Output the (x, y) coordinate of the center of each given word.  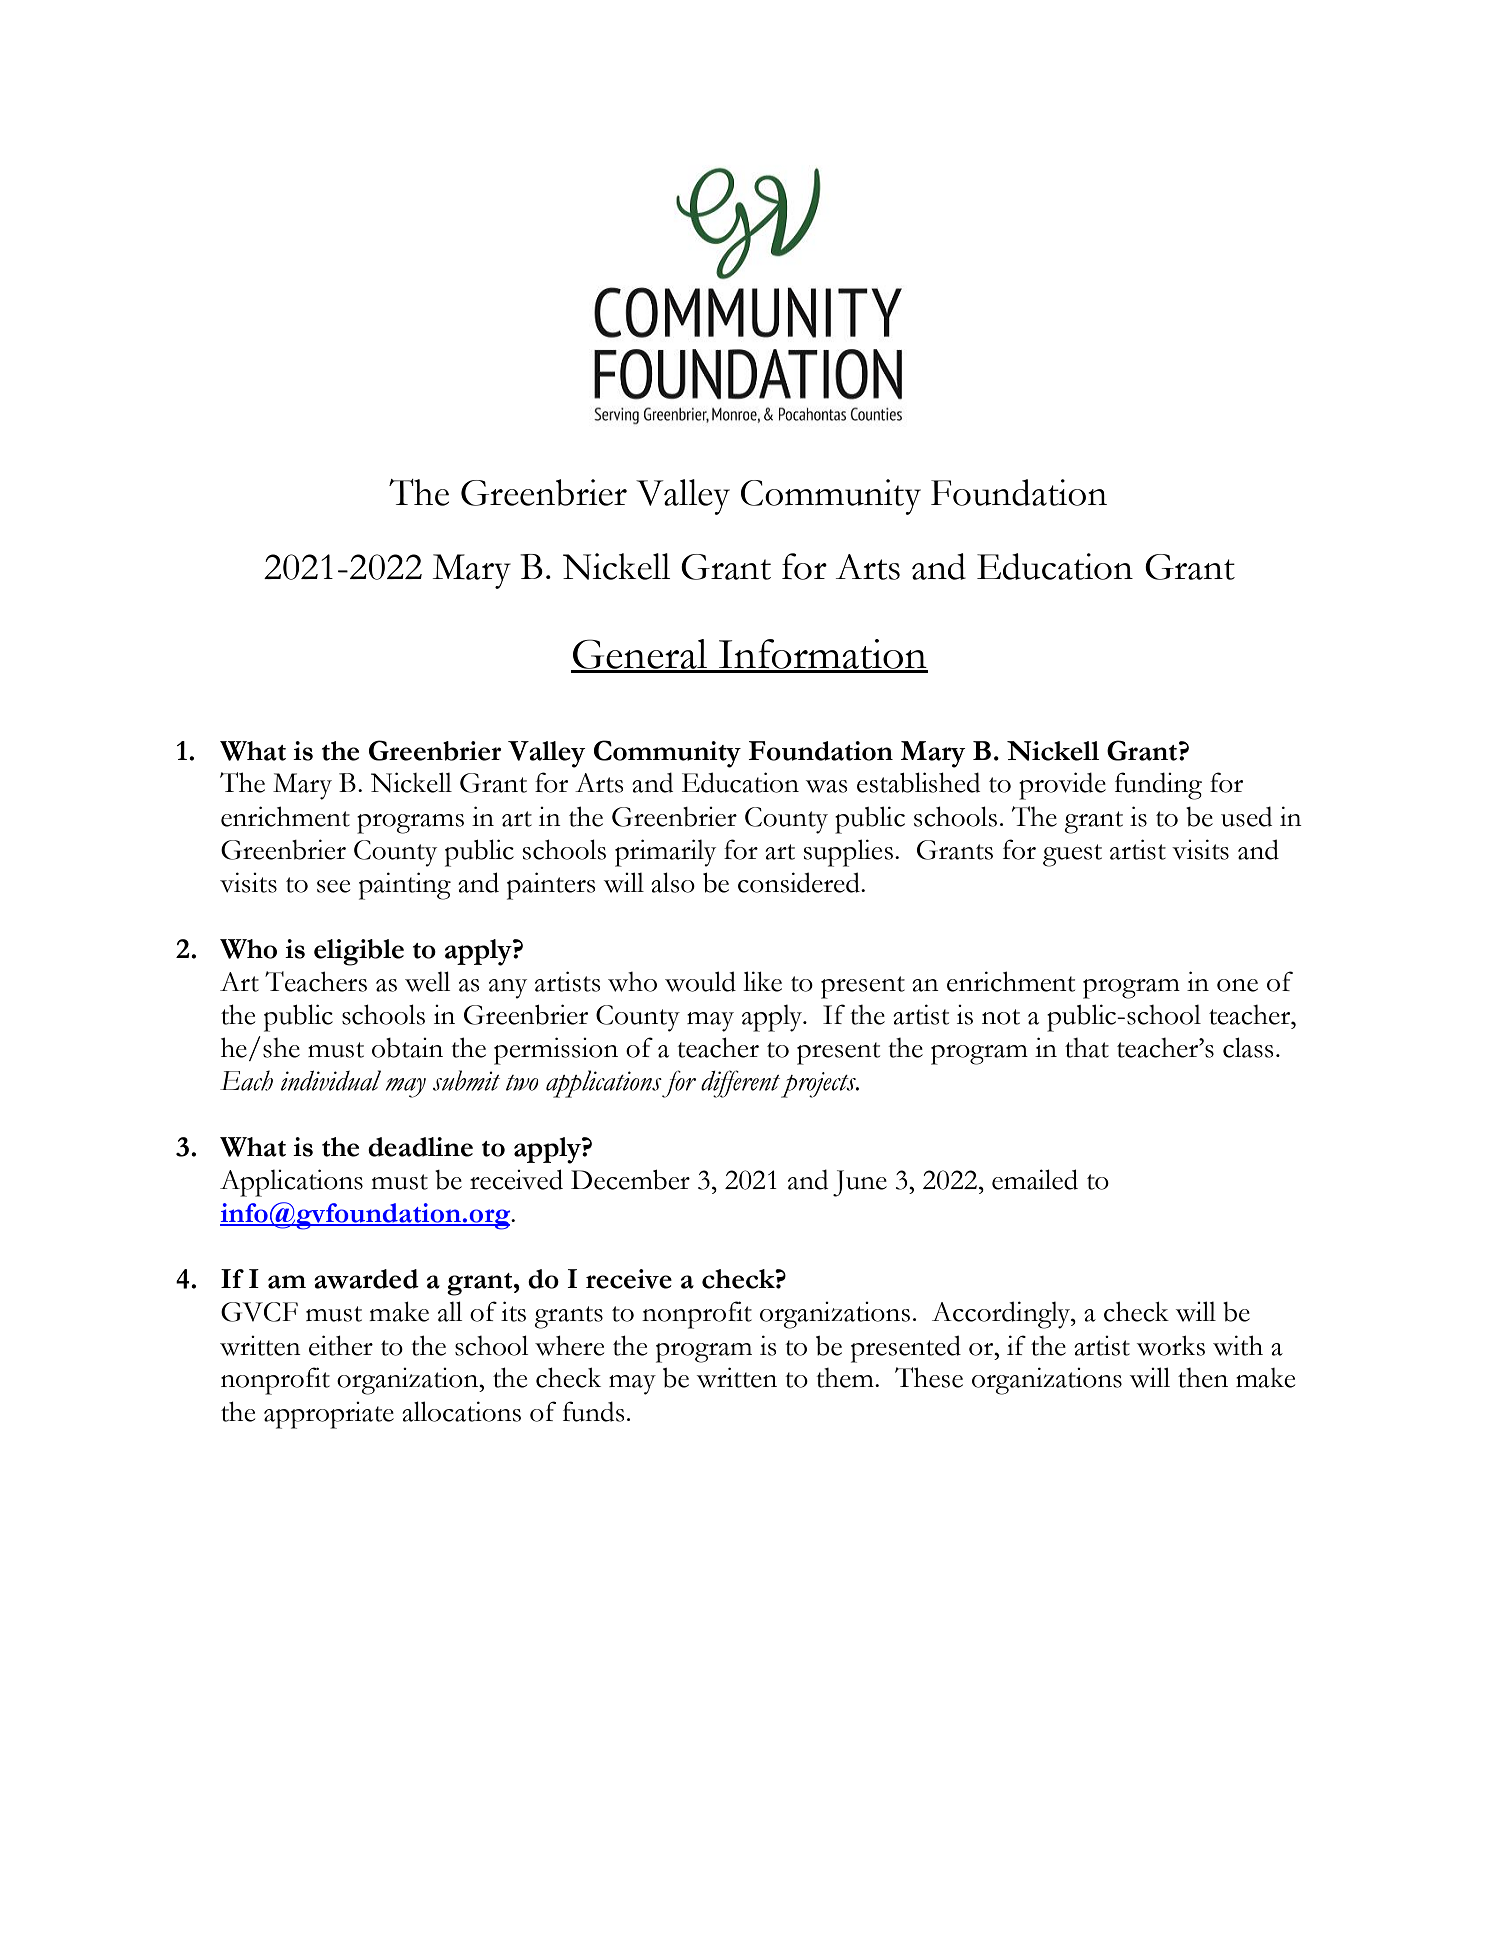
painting (405, 886)
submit (466, 1080)
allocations (461, 1411)
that (1087, 1048)
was (826, 786)
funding (1158, 786)
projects (819, 1085)
